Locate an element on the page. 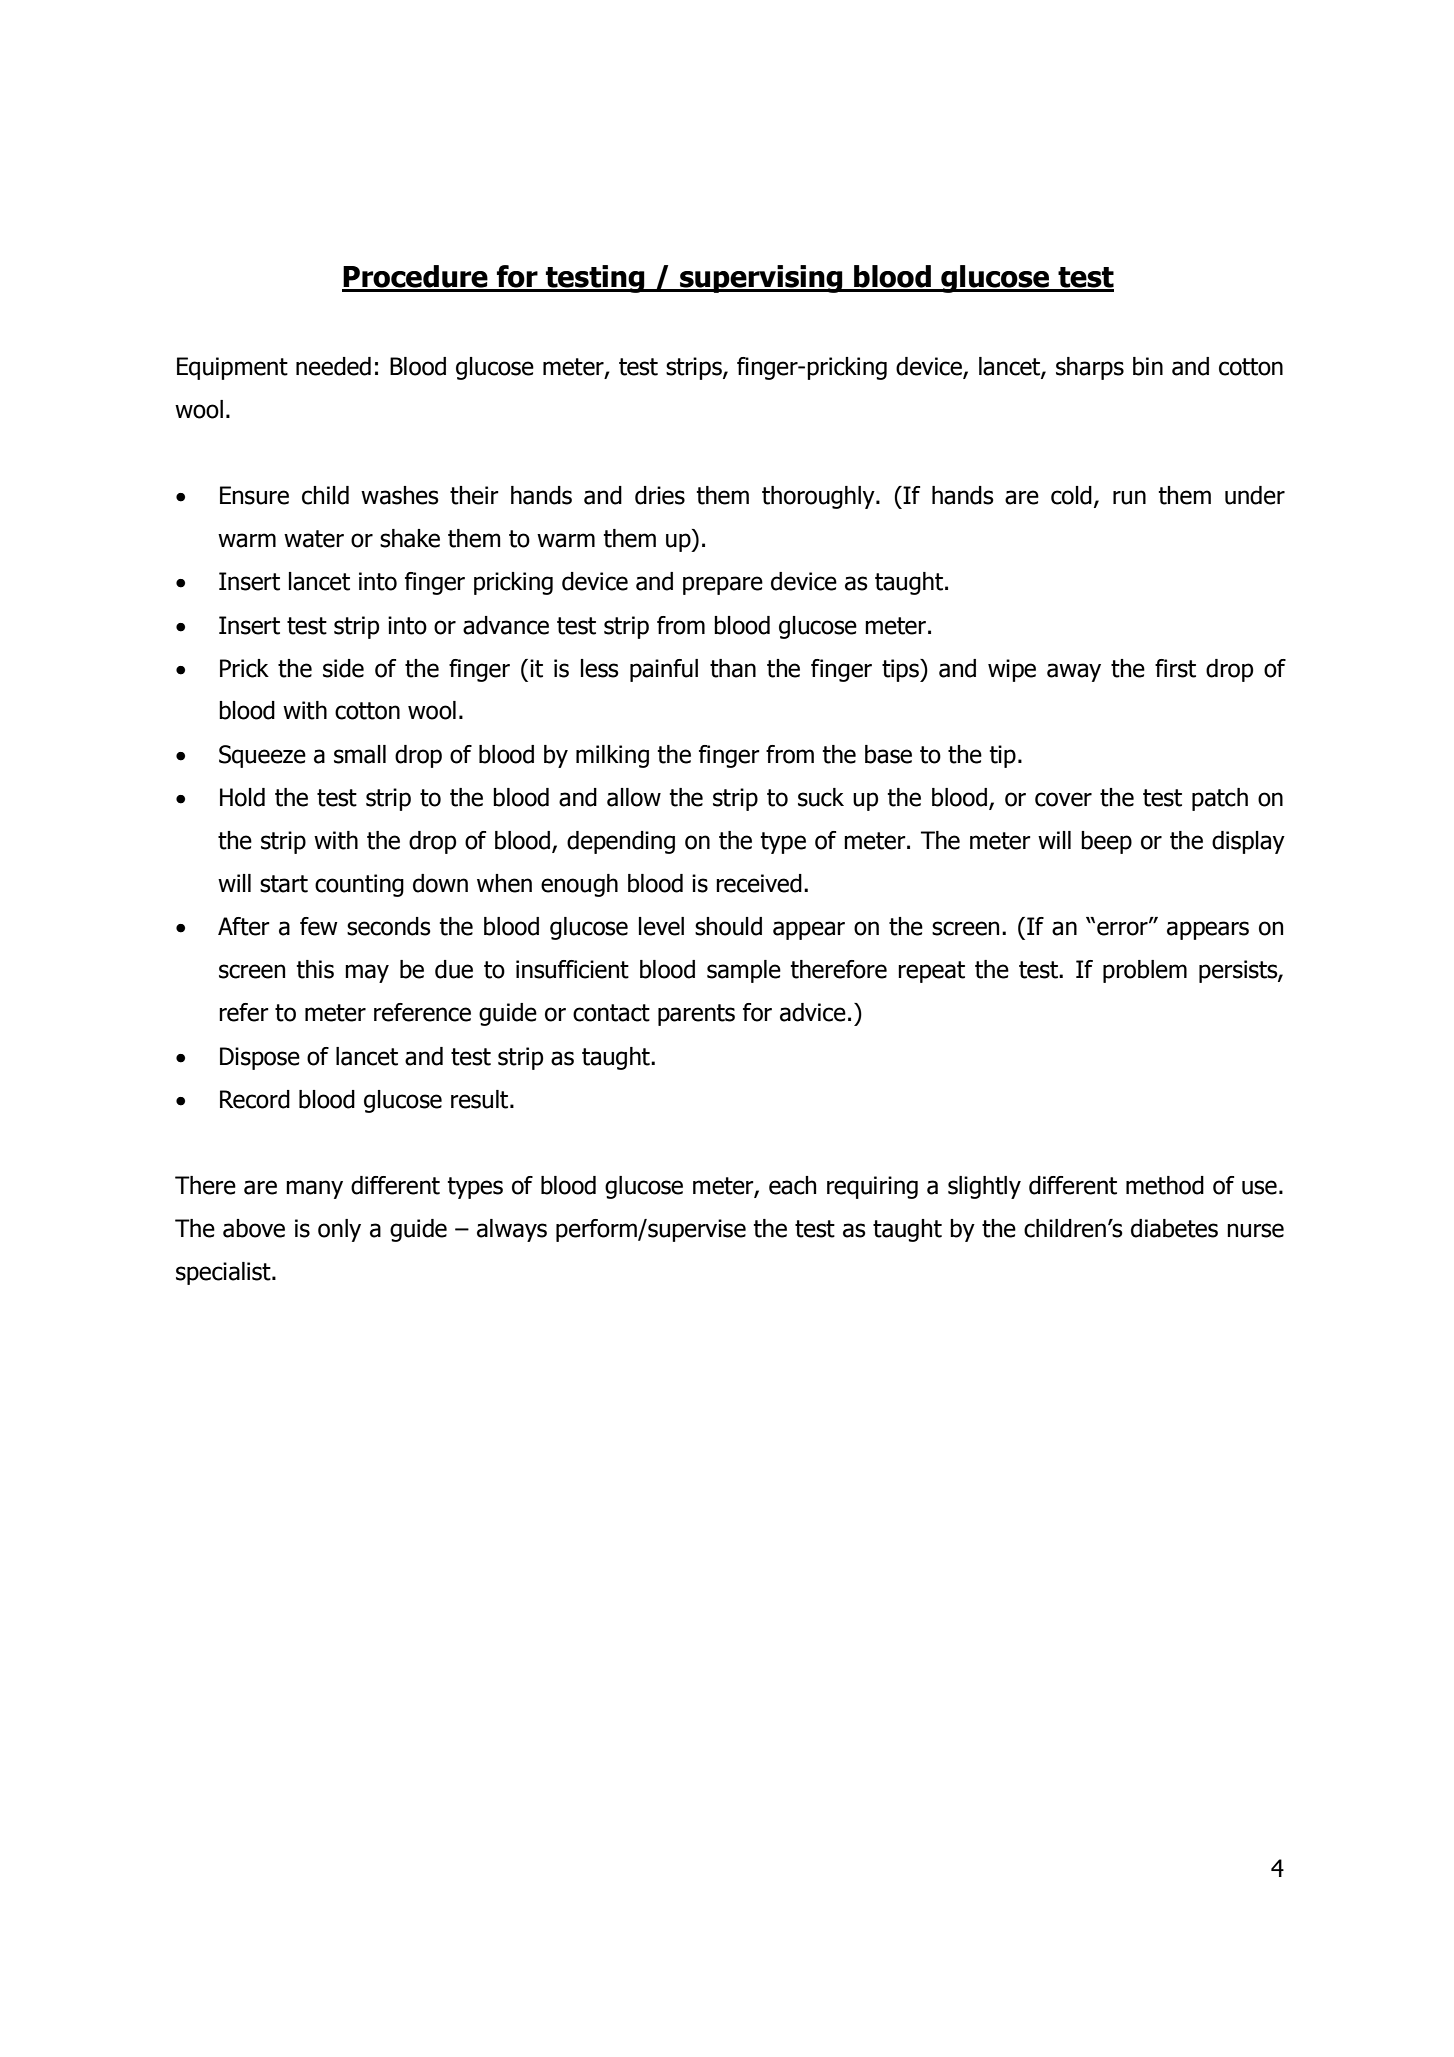 The image size is (1454, 2057). problem is located at coordinates (1145, 971).
